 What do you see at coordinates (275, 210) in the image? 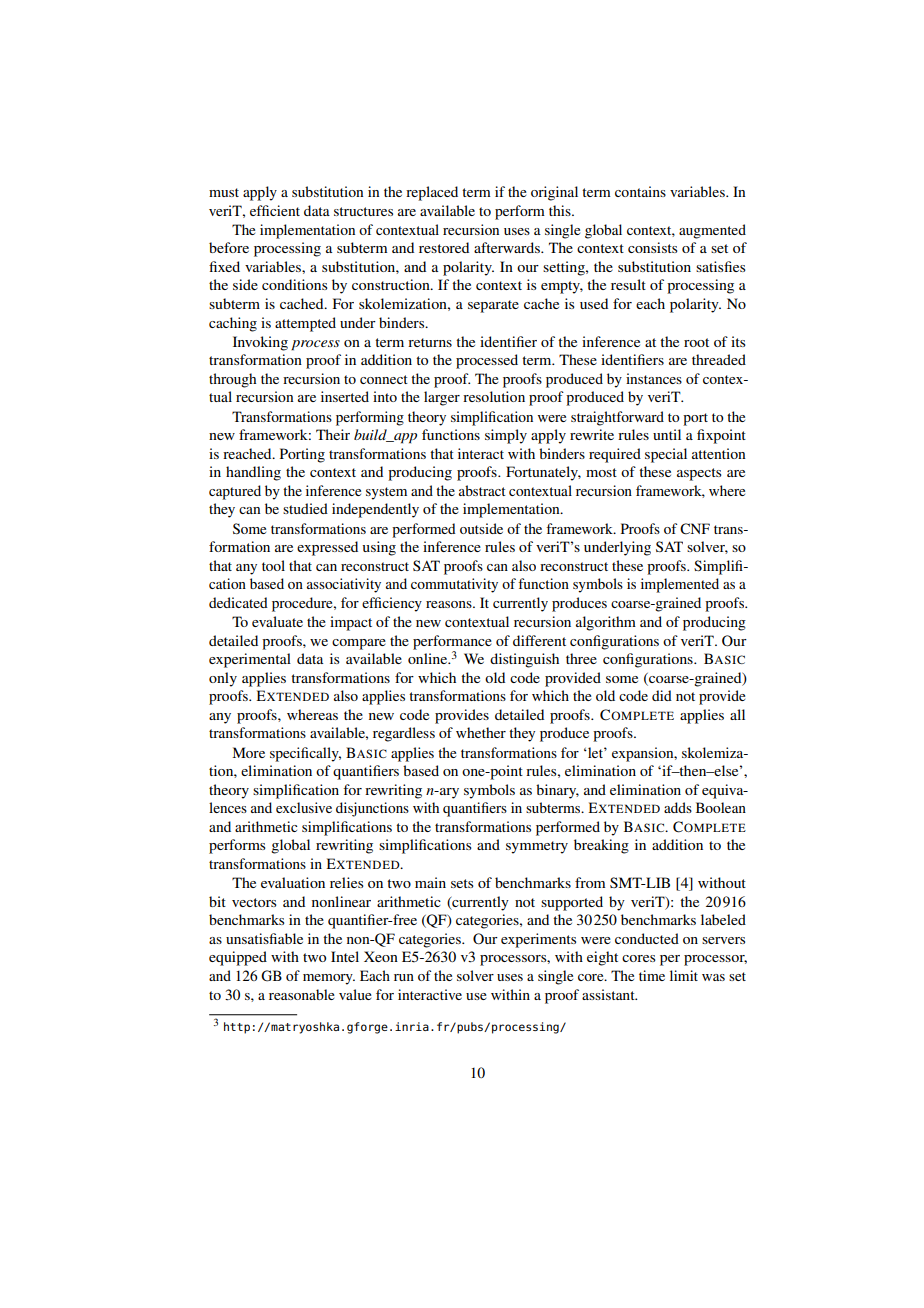
I see `efficient` at bounding box center [275, 210].
